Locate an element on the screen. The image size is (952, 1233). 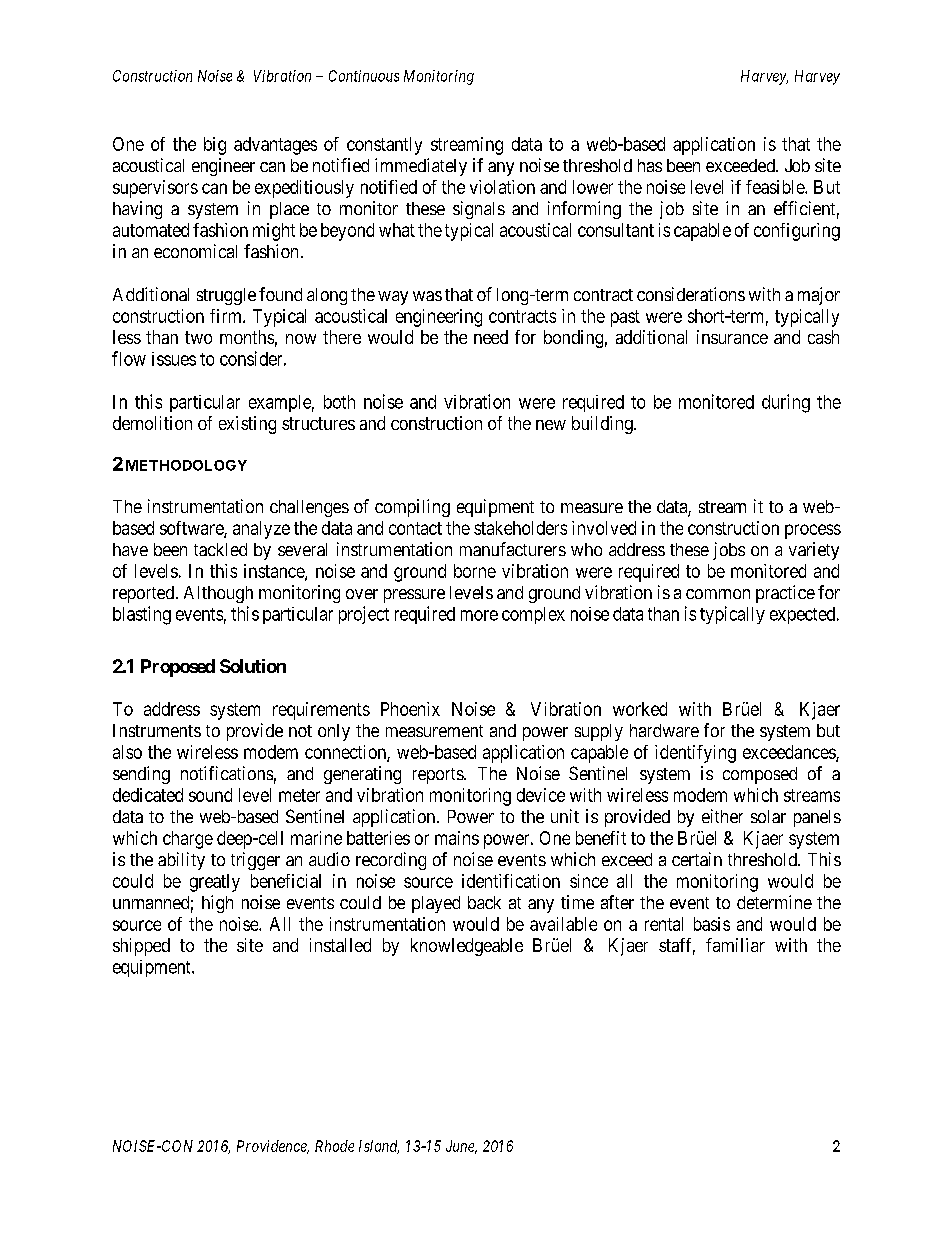
insurance is located at coordinates (732, 337).
